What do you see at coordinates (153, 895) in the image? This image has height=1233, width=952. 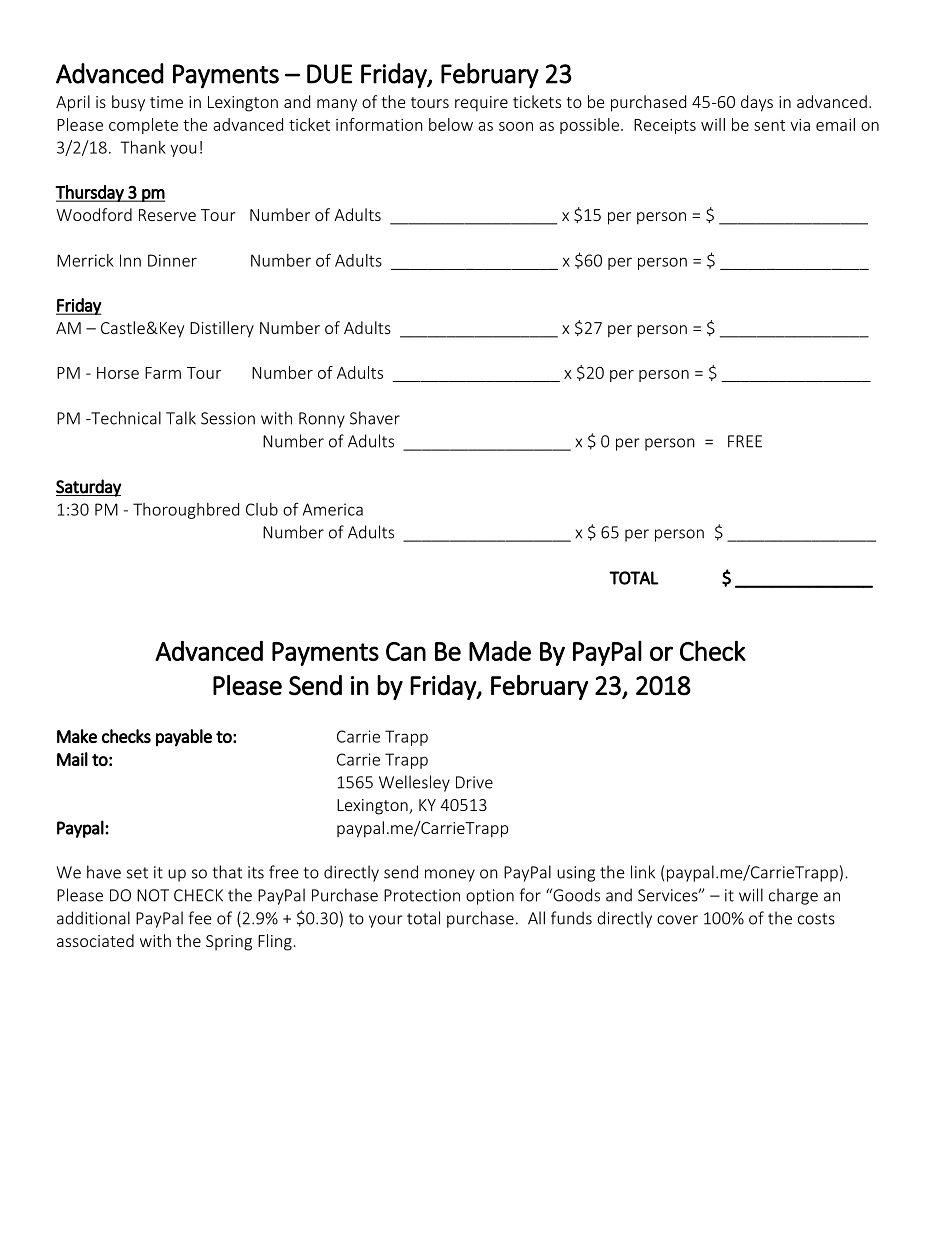 I see `NOT` at bounding box center [153, 895].
